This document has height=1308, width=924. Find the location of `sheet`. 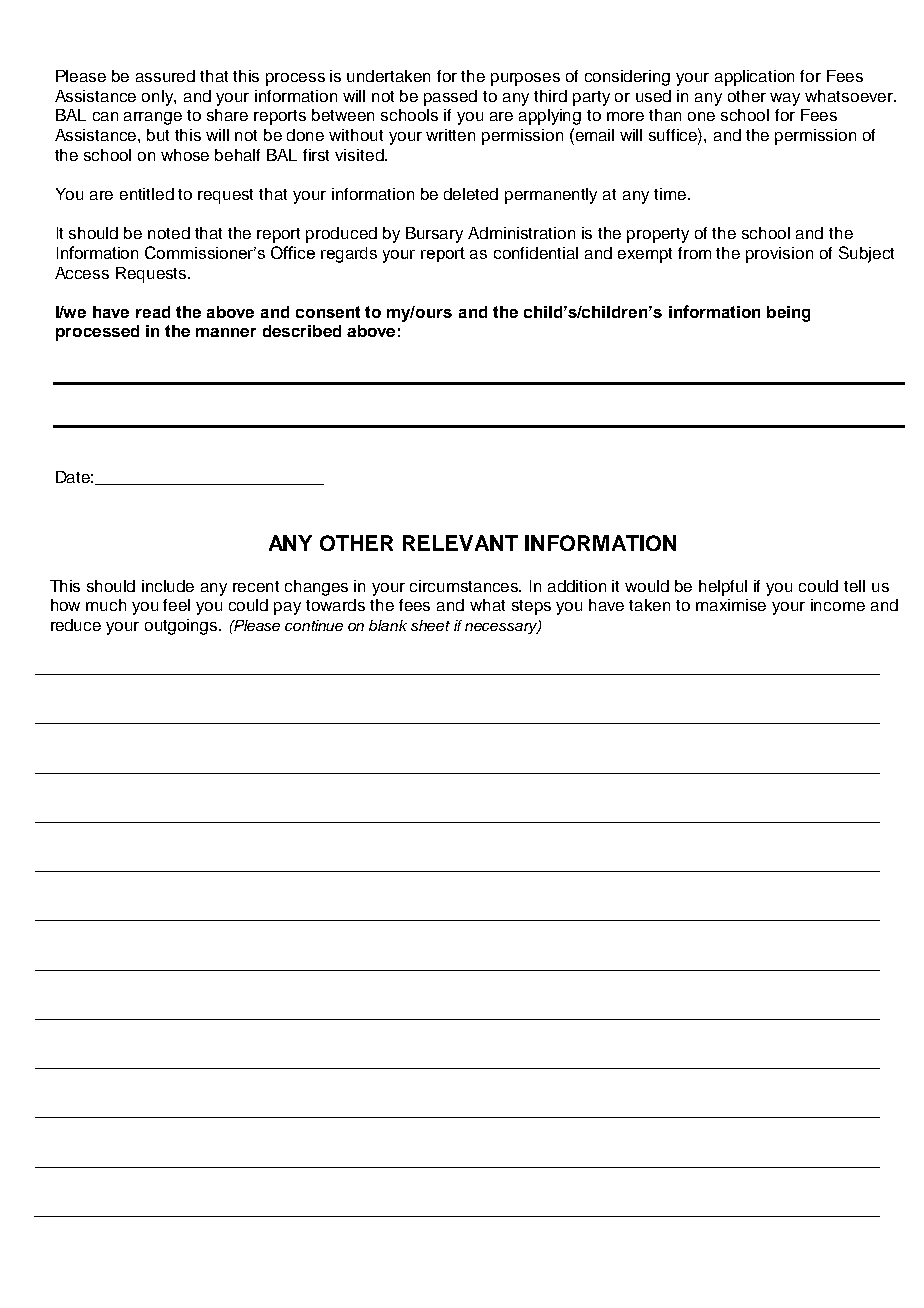

sheet is located at coordinates (430, 625).
